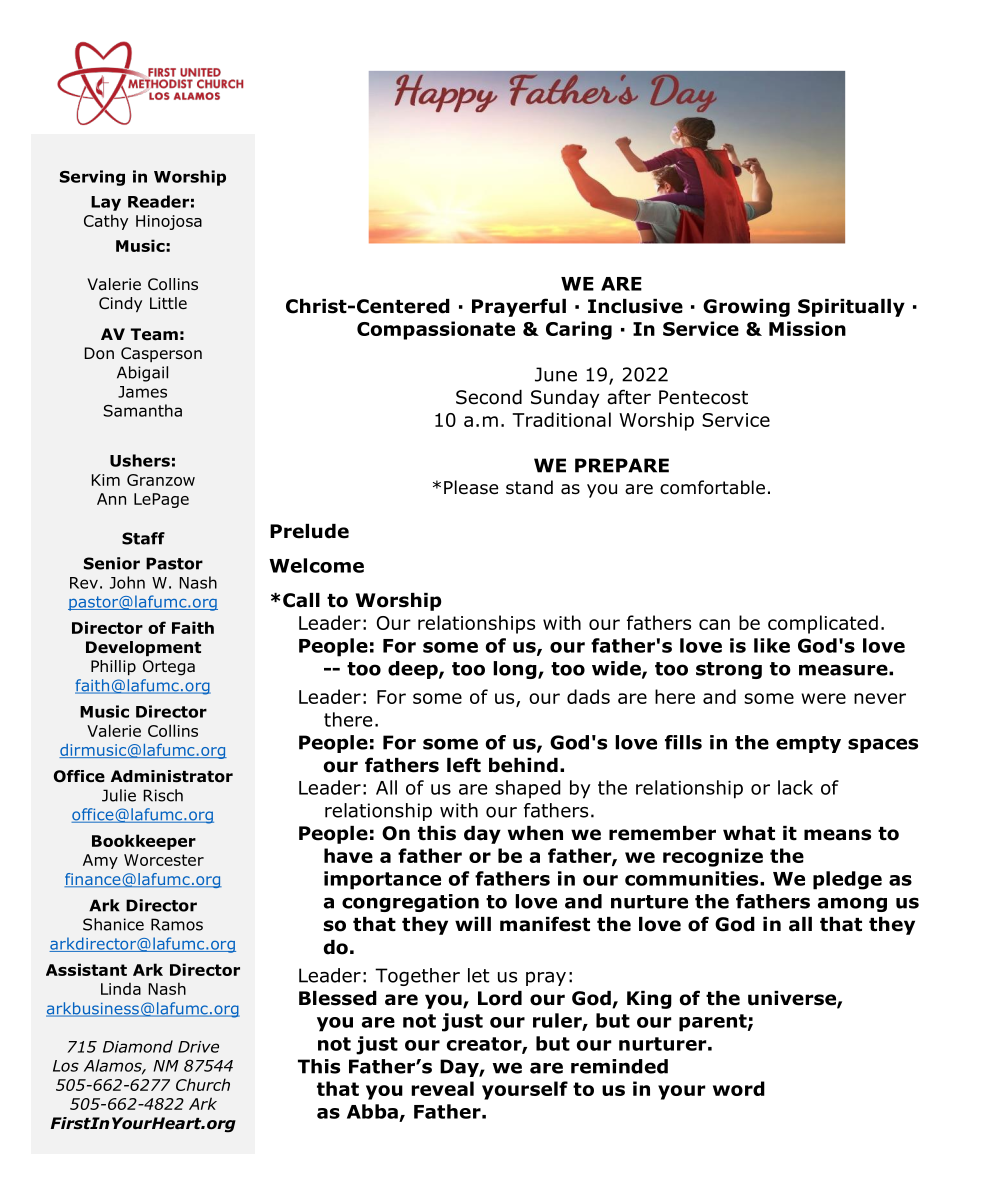 The width and height of the document is (991, 1204). I want to click on like, so click(772, 645).
